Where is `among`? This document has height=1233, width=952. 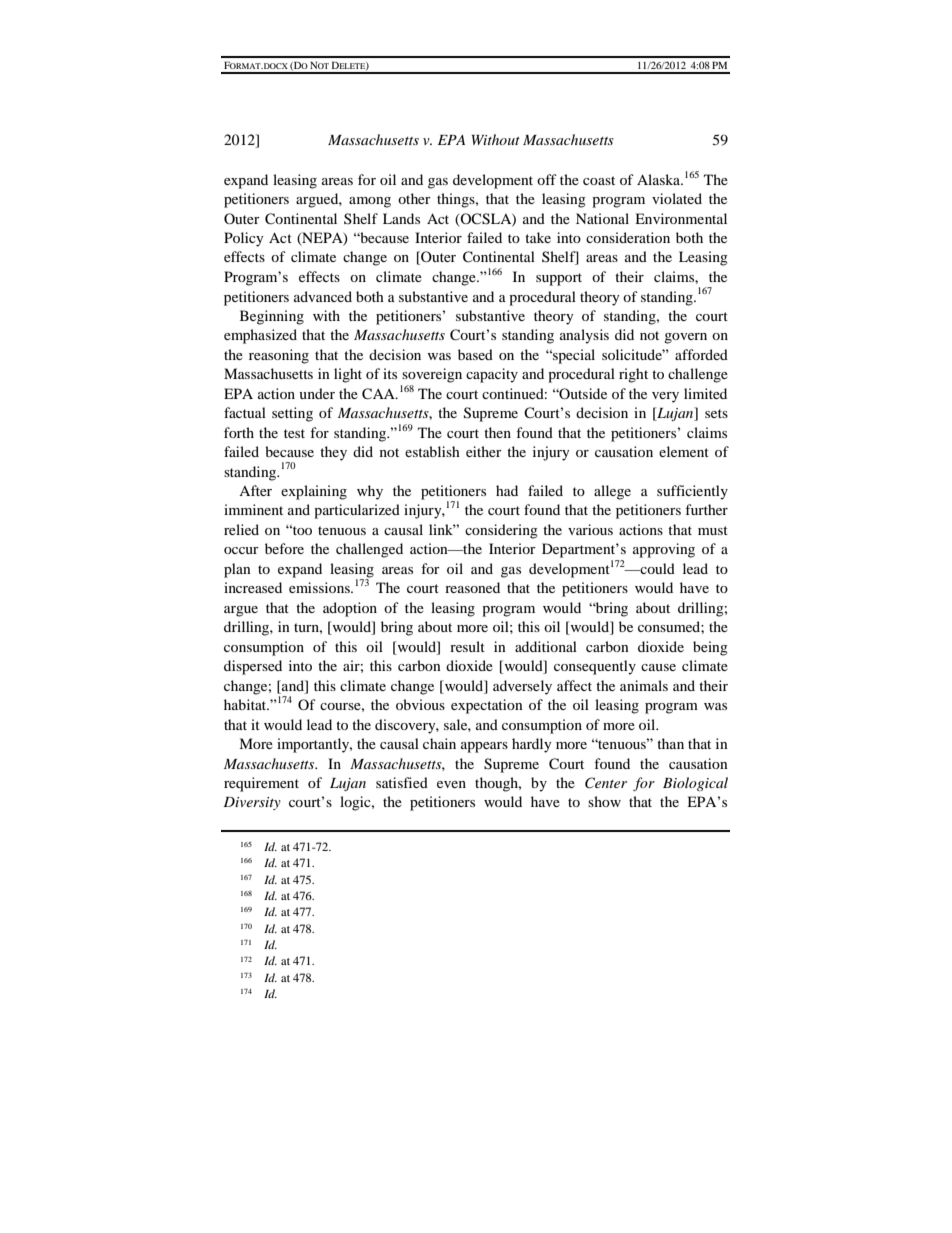 among is located at coordinates (370, 202).
